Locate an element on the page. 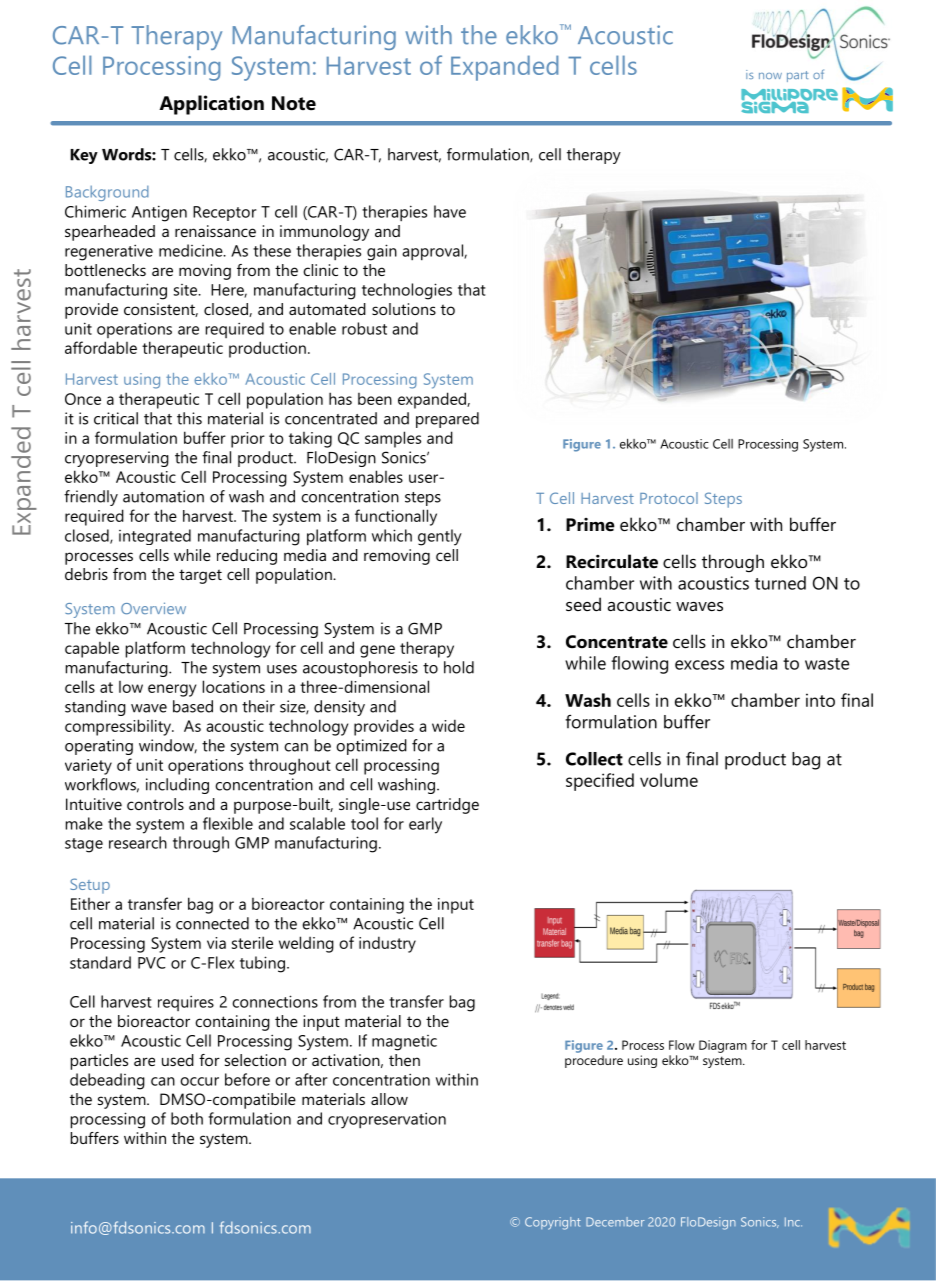  volume is located at coordinates (669, 780).
